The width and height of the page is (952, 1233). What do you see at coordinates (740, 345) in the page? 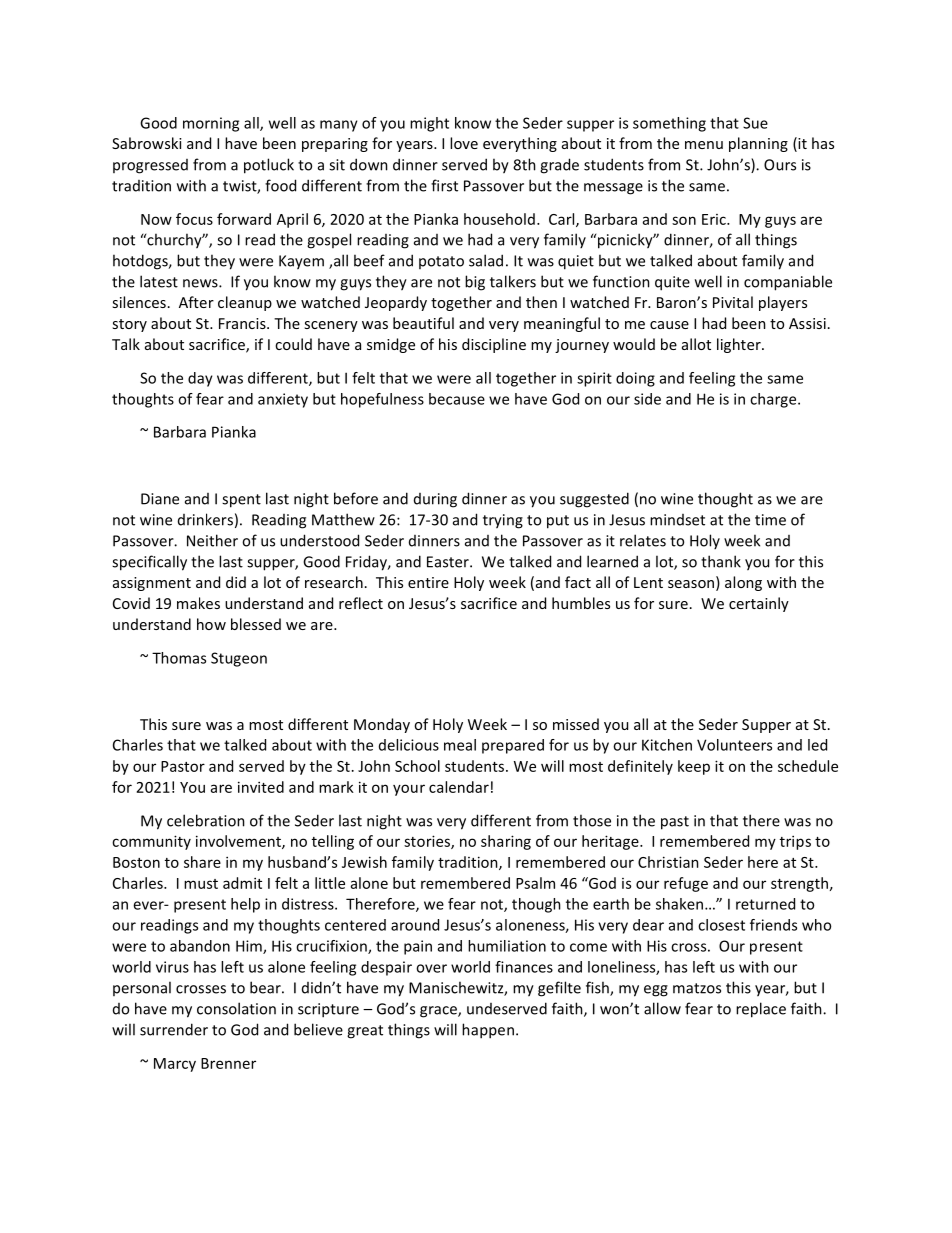
I see `lighter` at bounding box center [740, 345].
